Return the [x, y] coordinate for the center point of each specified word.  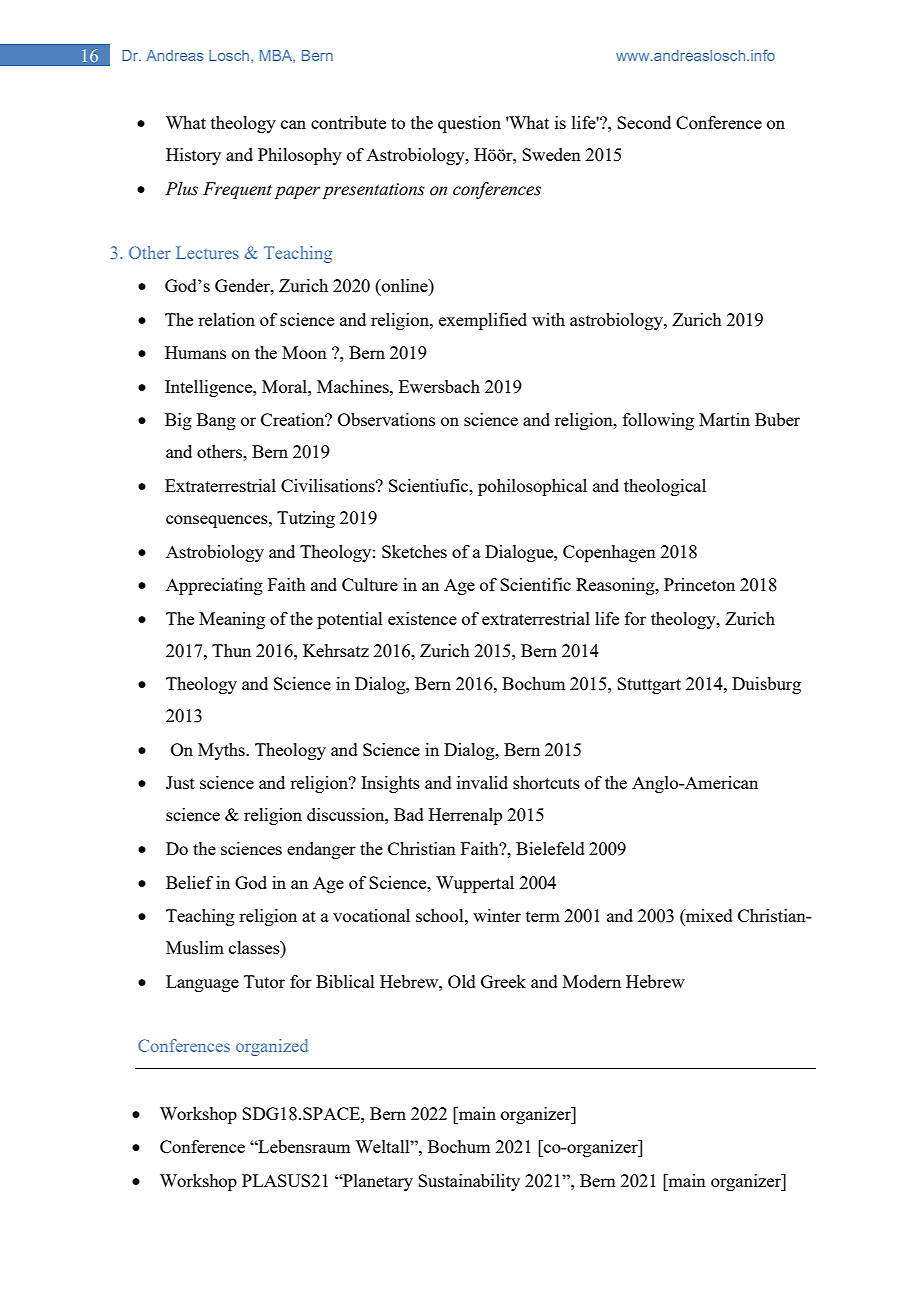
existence [422, 618]
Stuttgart [649, 685]
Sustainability [469, 1182]
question [469, 124]
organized [272, 1047]
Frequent [237, 190]
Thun [231, 650]
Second [644, 122]
